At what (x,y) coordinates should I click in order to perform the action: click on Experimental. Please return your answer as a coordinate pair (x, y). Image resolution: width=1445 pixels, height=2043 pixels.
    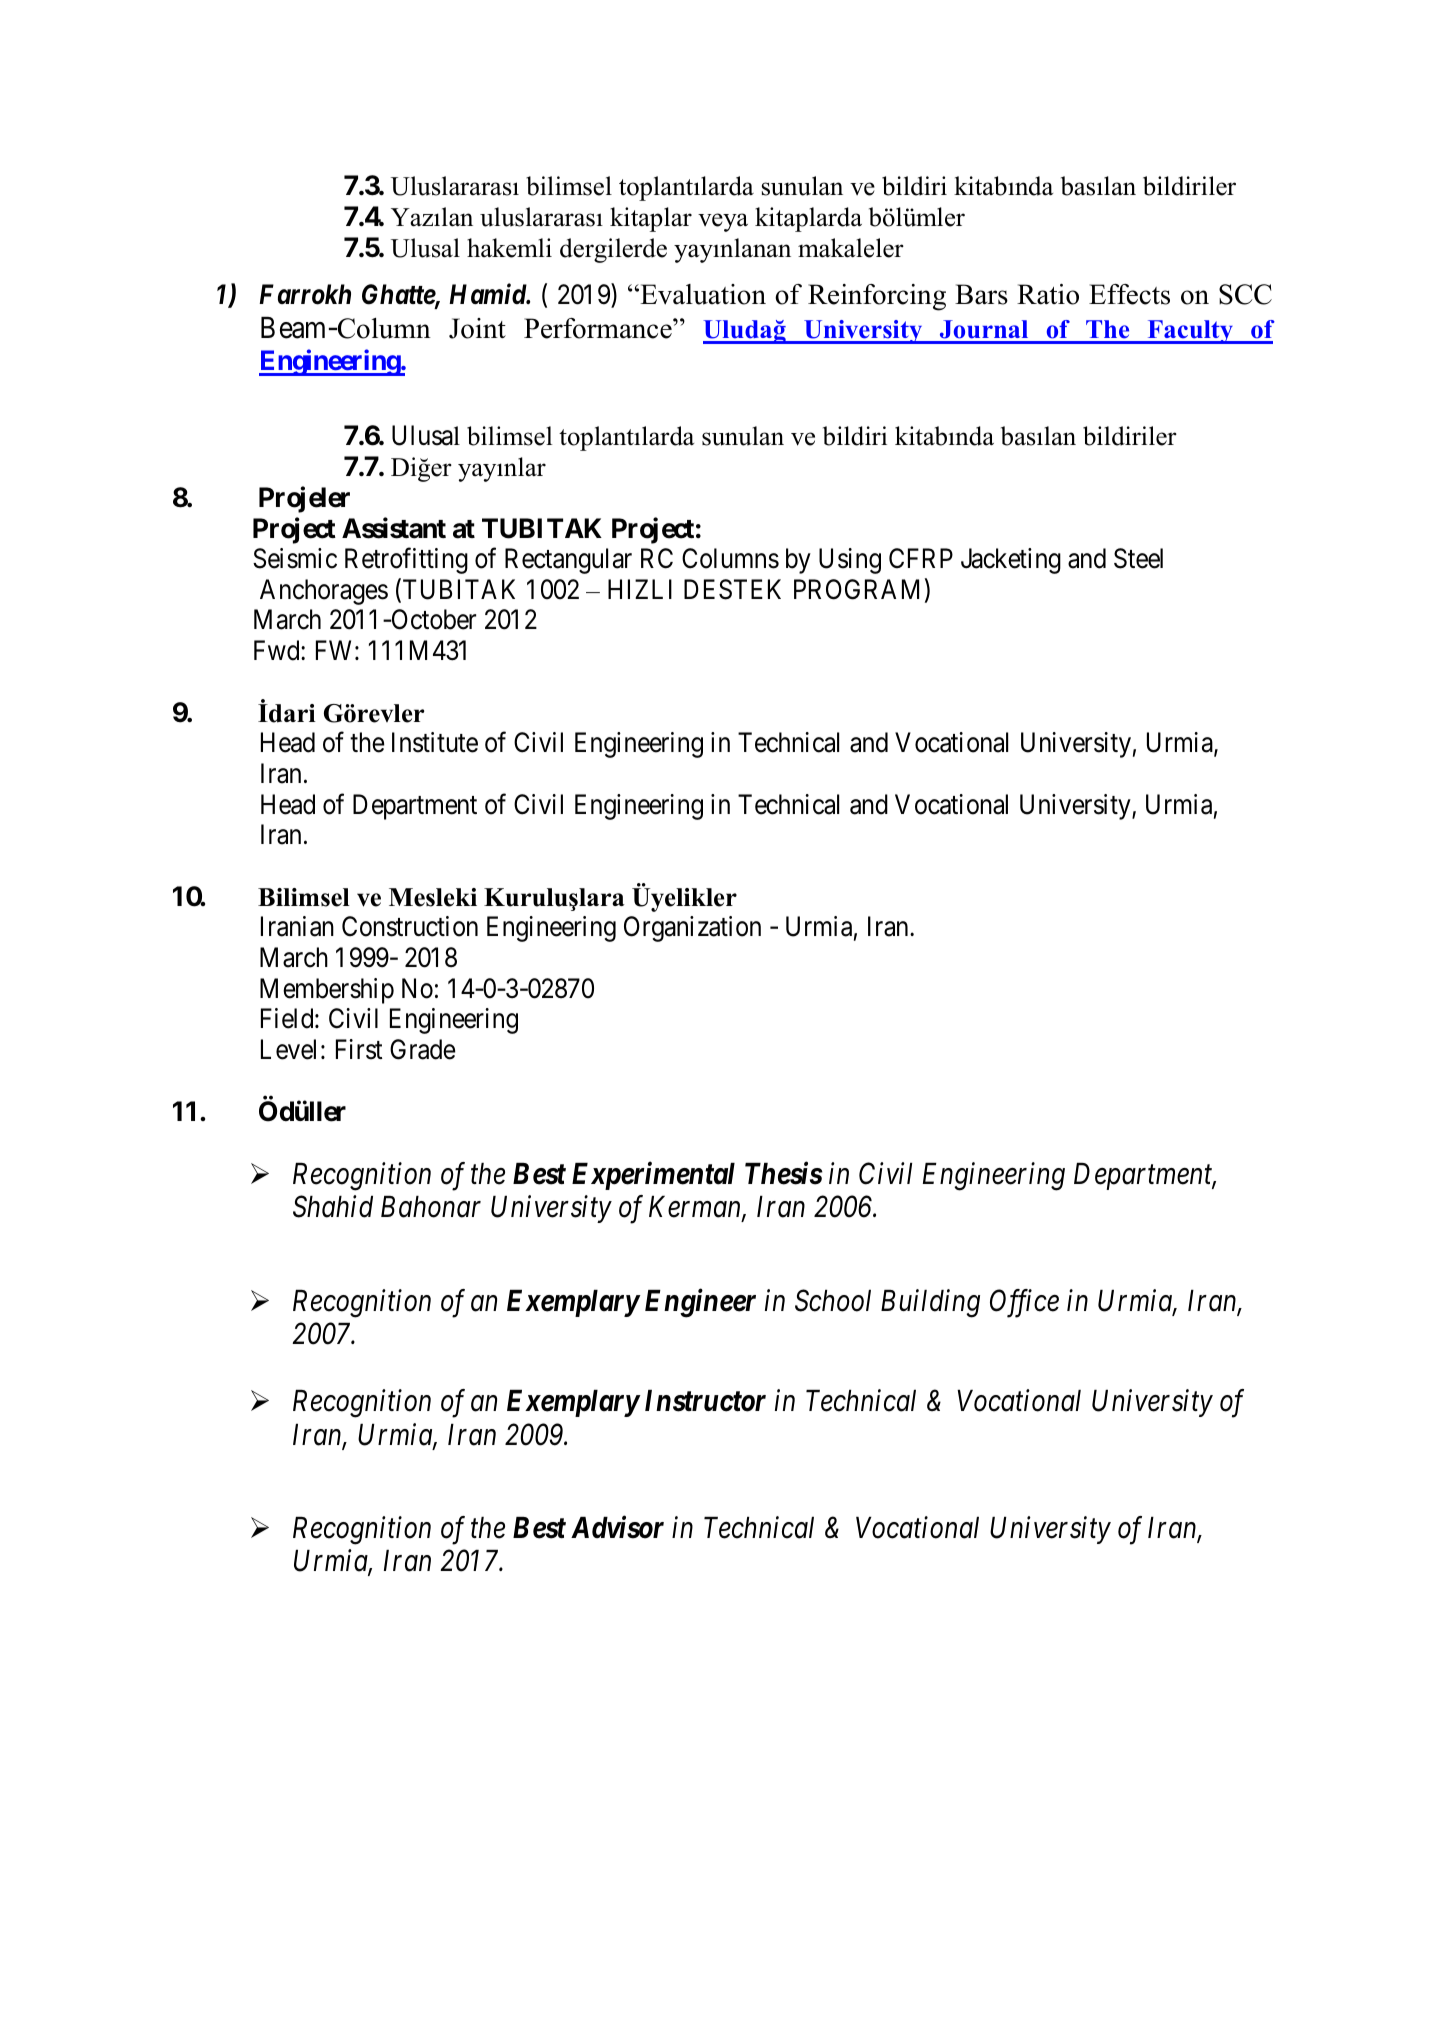
    Looking at the image, I should click on (653, 1176).
